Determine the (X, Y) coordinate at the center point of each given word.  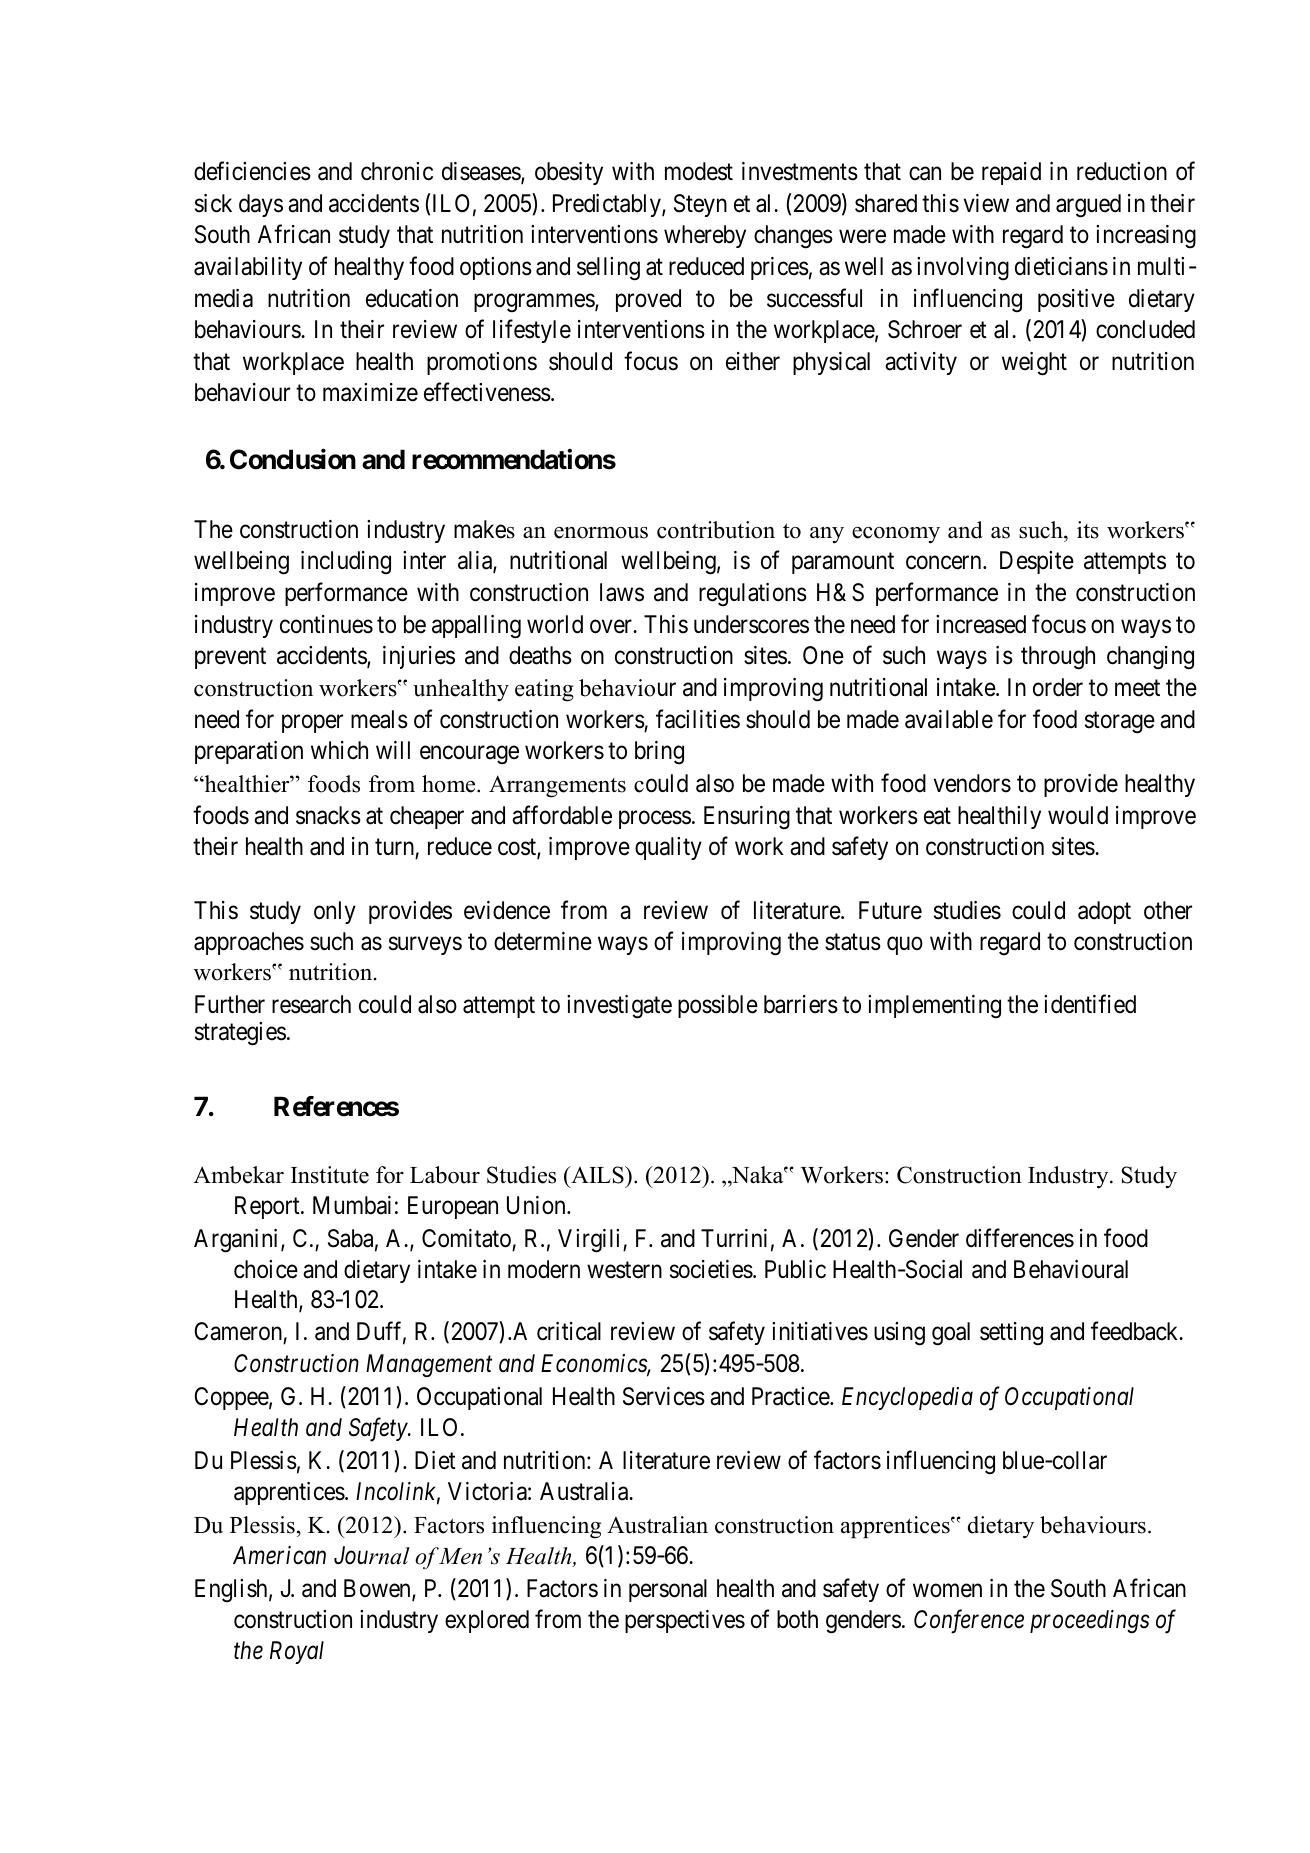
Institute (330, 1175)
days (261, 205)
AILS (597, 1175)
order (1058, 687)
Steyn (700, 205)
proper (312, 724)
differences (1020, 1238)
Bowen (378, 1590)
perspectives (685, 1621)
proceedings (1090, 1622)
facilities (698, 719)
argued (1088, 206)
